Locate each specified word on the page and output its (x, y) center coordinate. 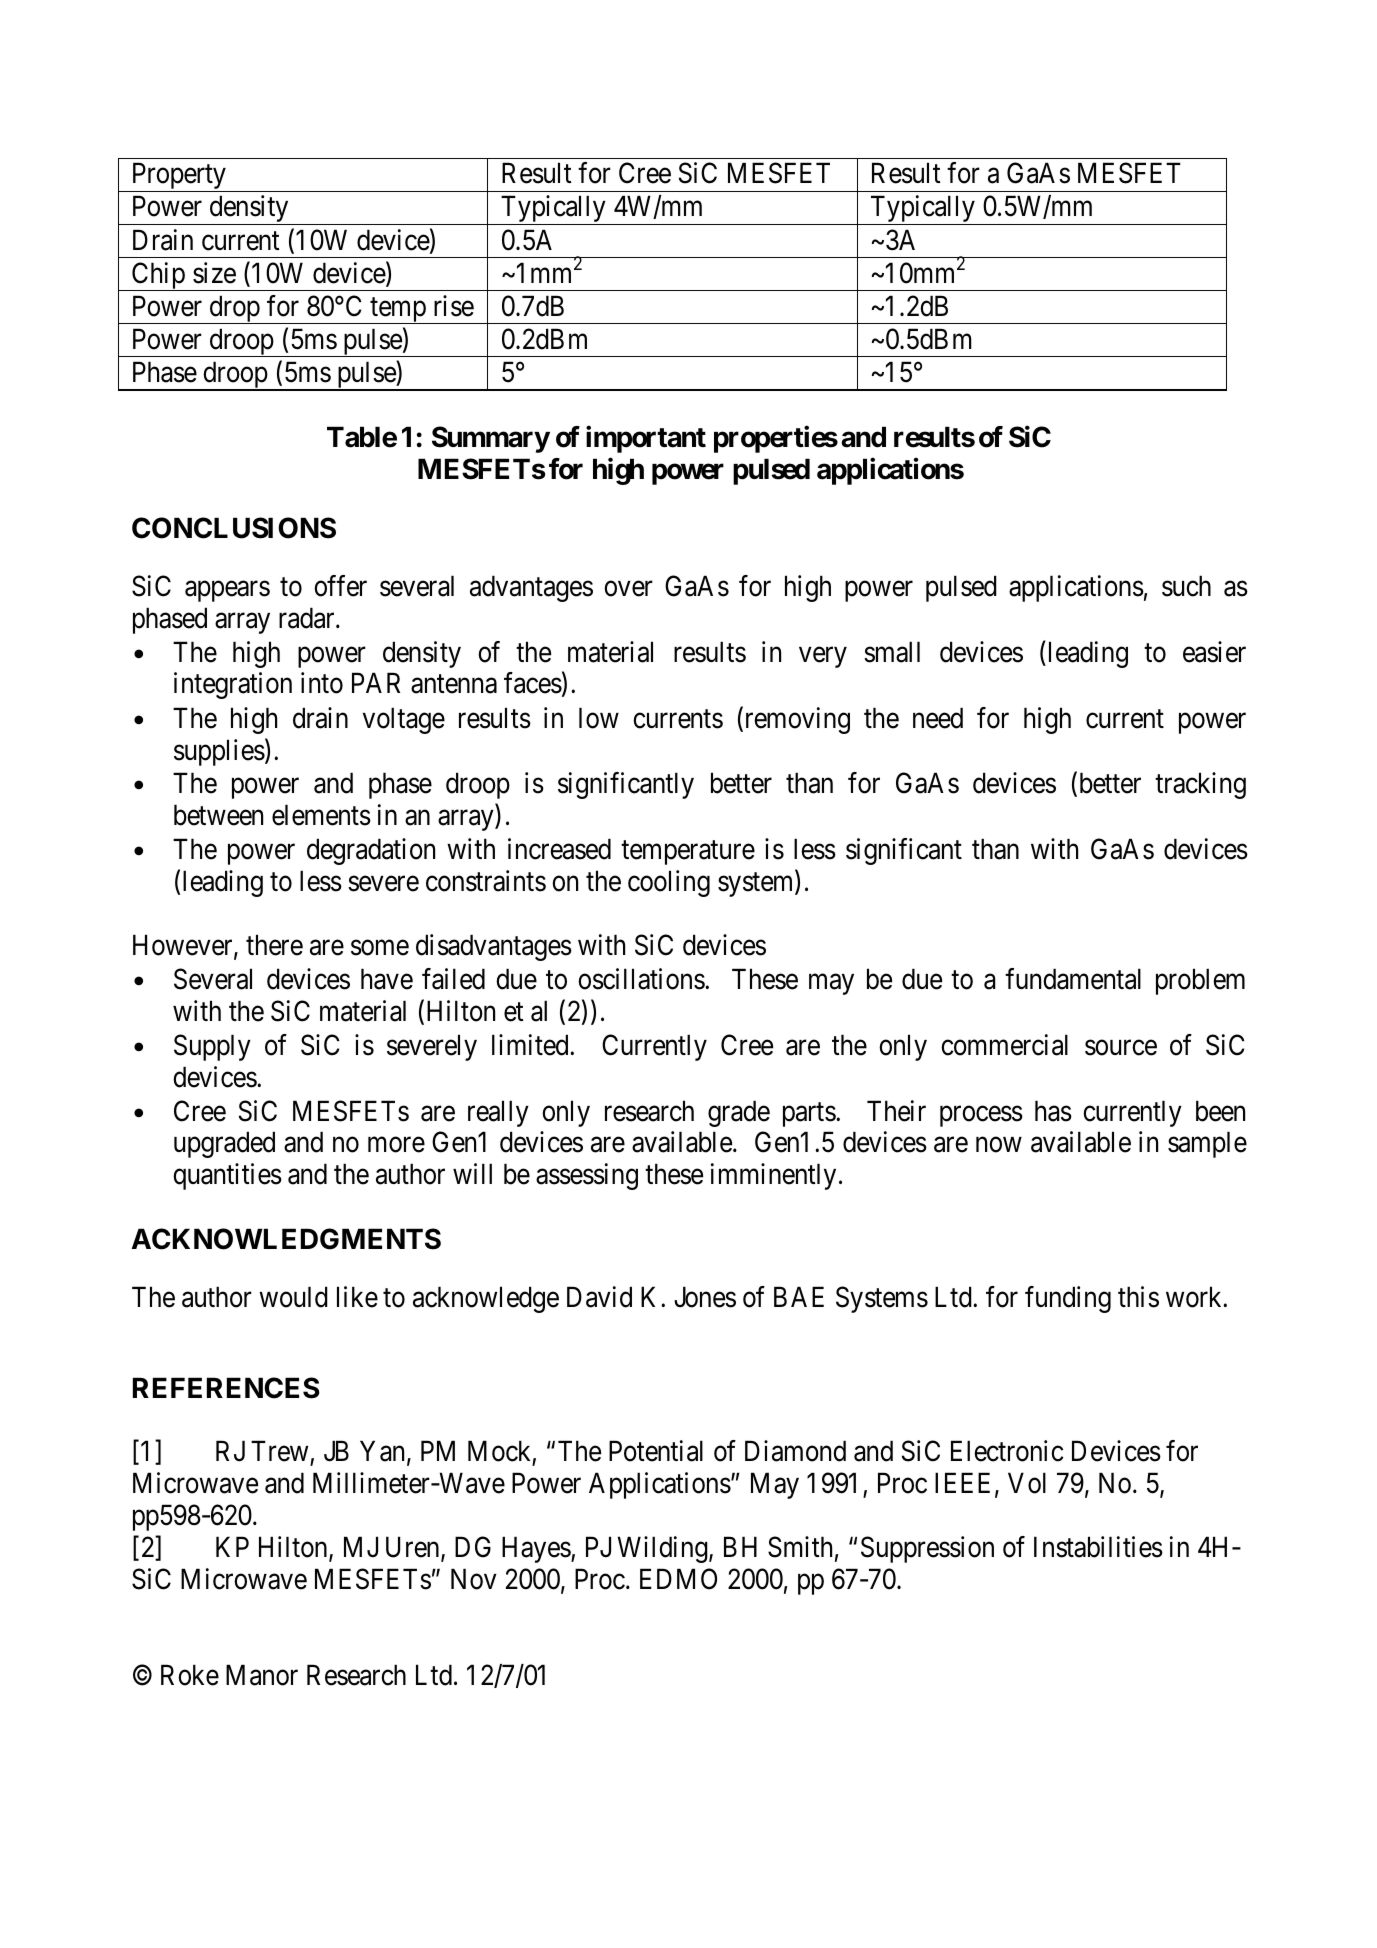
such (1186, 586)
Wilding (664, 1549)
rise (454, 306)
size (214, 273)
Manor (262, 1675)
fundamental (1073, 979)
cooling (669, 883)
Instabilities (1098, 1547)
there (274, 945)
